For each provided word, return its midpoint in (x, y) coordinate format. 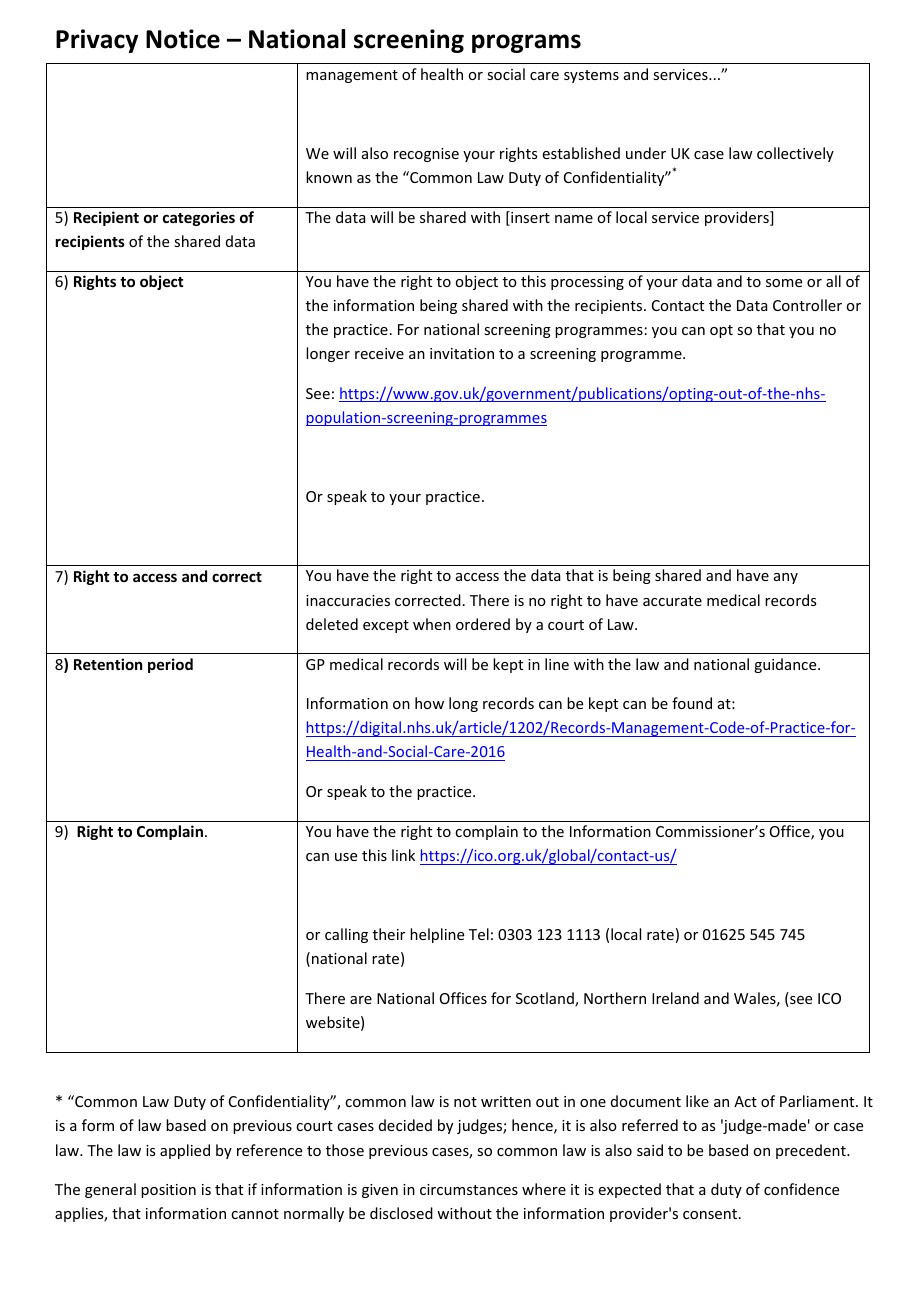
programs (526, 43)
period (170, 665)
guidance (786, 665)
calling (346, 935)
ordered (483, 624)
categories (199, 218)
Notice (183, 39)
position (168, 1191)
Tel (479, 934)
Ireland (675, 998)
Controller (807, 305)
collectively (795, 154)
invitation (462, 353)
